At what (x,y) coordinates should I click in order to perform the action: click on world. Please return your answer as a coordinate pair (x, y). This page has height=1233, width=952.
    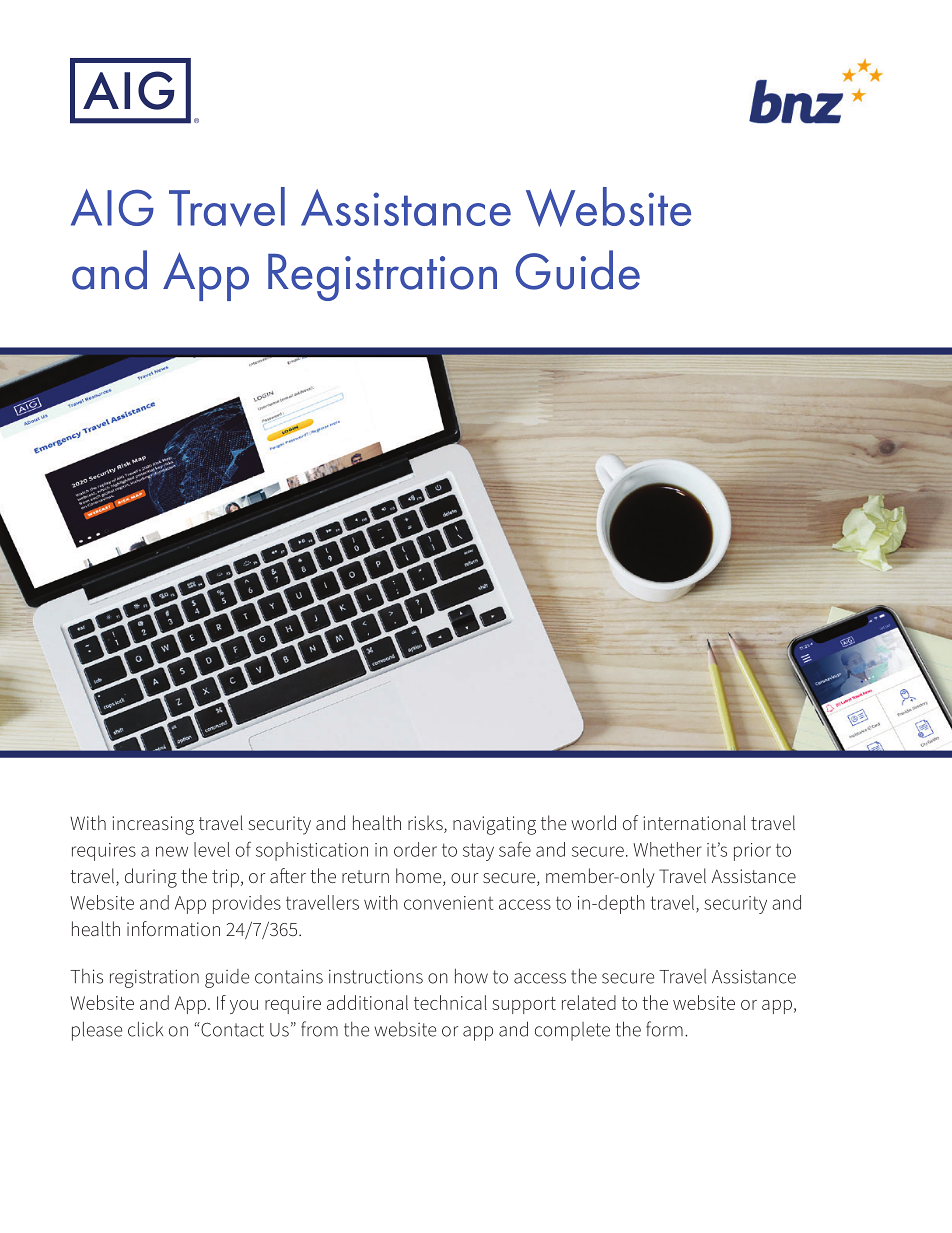
    Looking at the image, I should click on (593, 822).
